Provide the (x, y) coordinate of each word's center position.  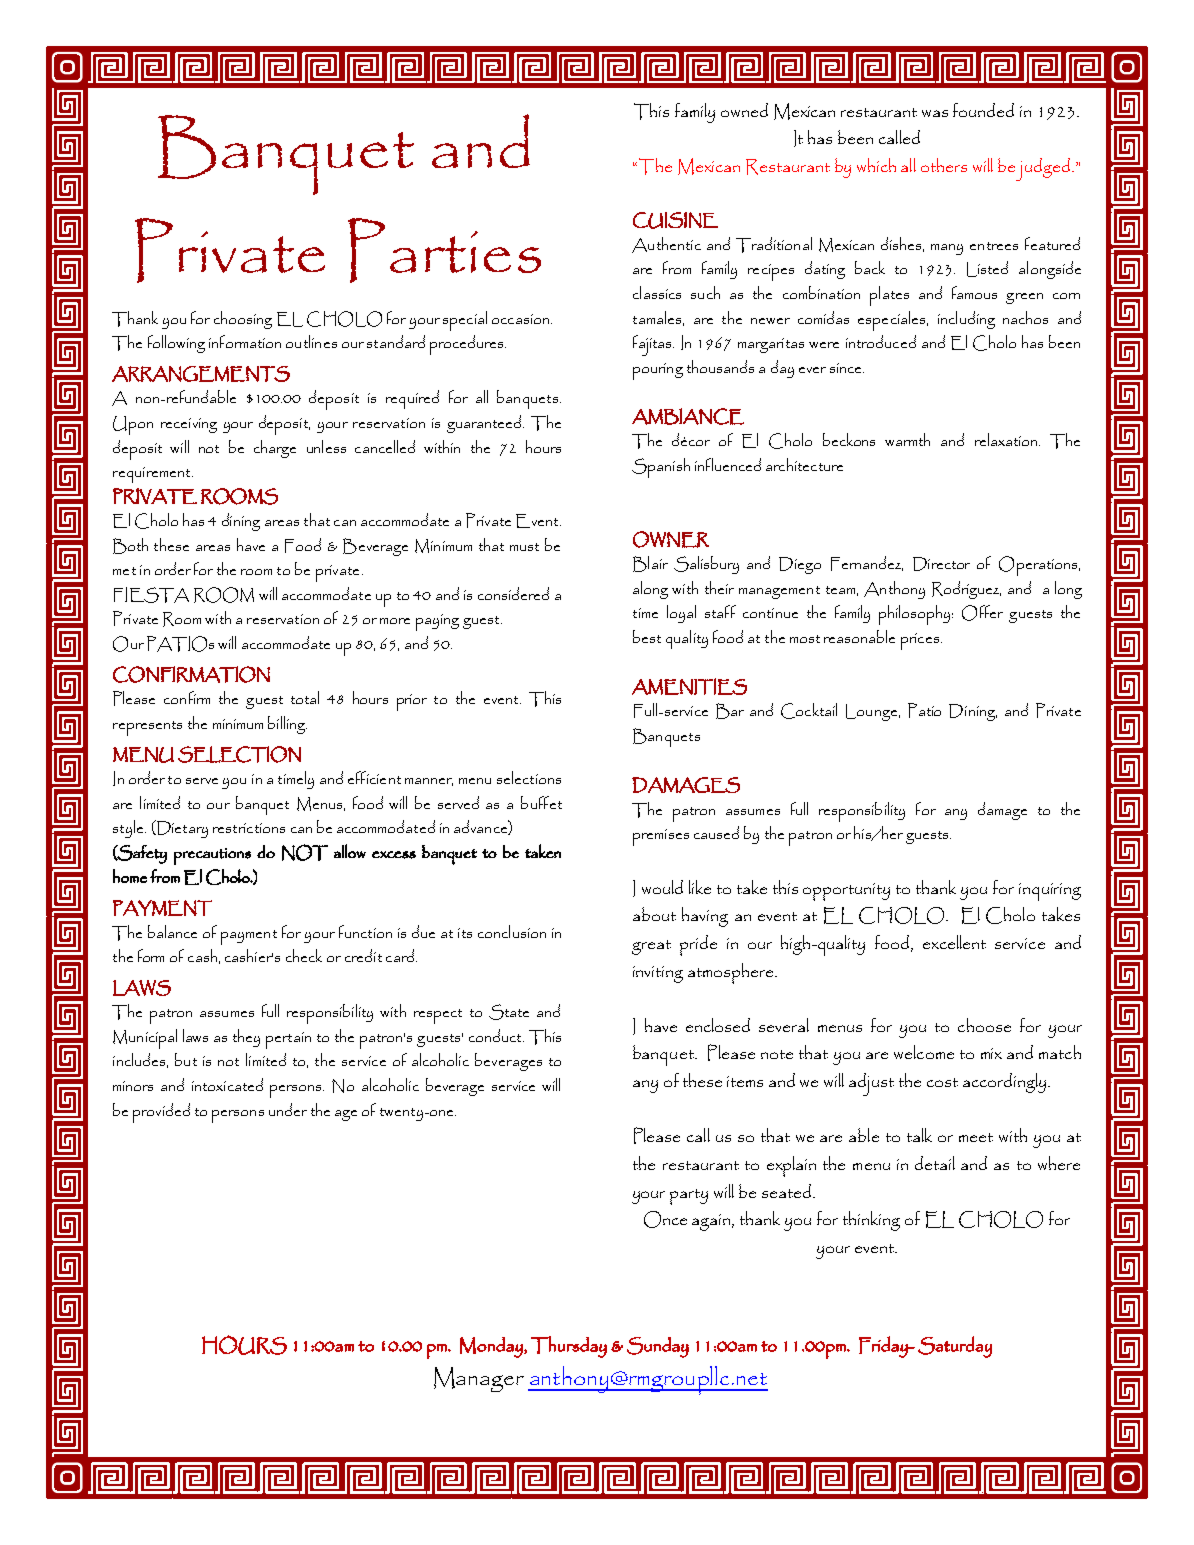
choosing (243, 320)
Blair (650, 564)
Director (941, 564)
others (944, 165)
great (651, 947)
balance (172, 931)
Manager (479, 1379)
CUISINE (675, 220)
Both (130, 546)
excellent (954, 942)
